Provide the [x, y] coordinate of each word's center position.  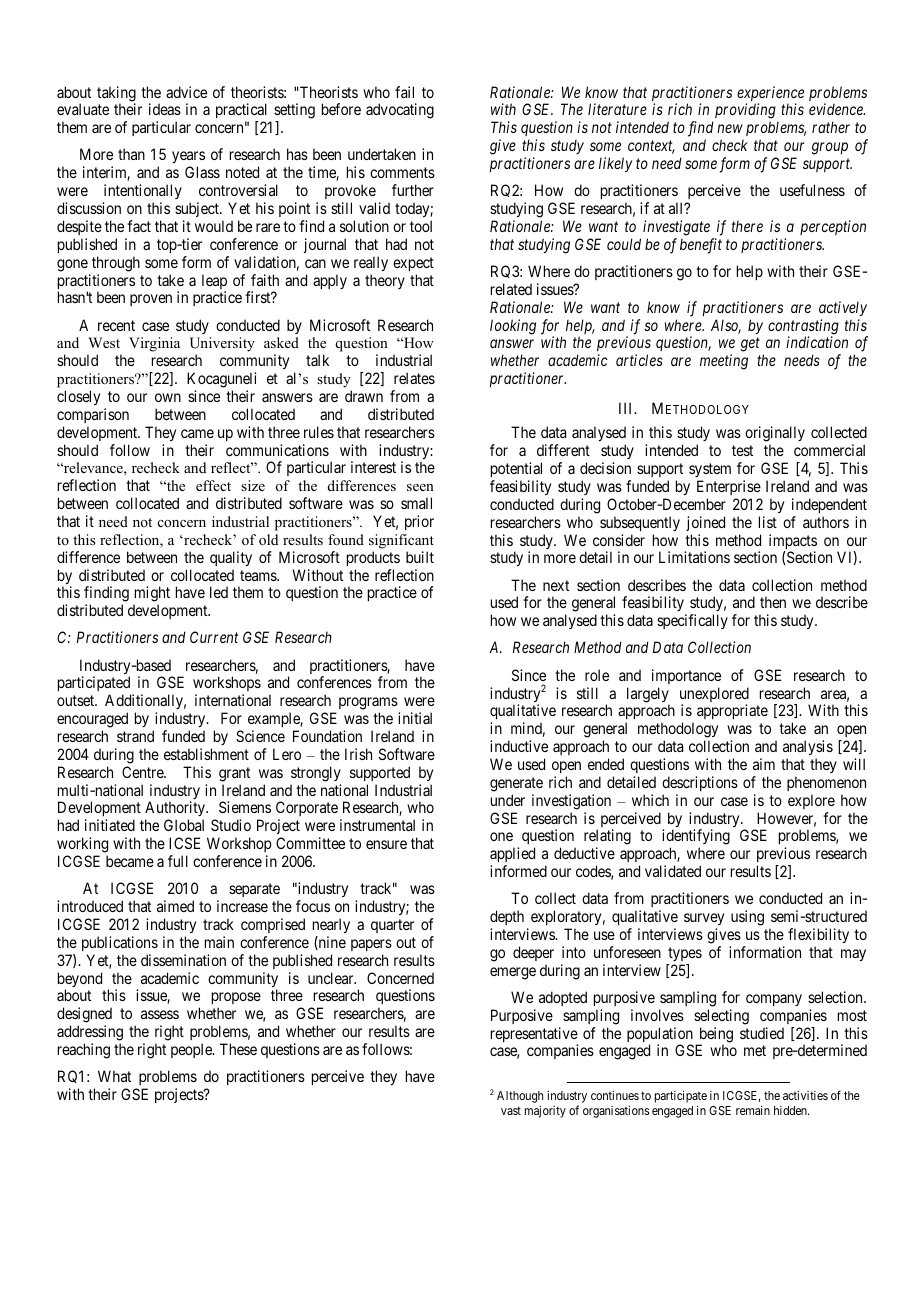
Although [520, 1097]
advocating [400, 111]
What [114, 1076]
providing [744, 112]
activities [805, 1095]
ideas [165, 109]
